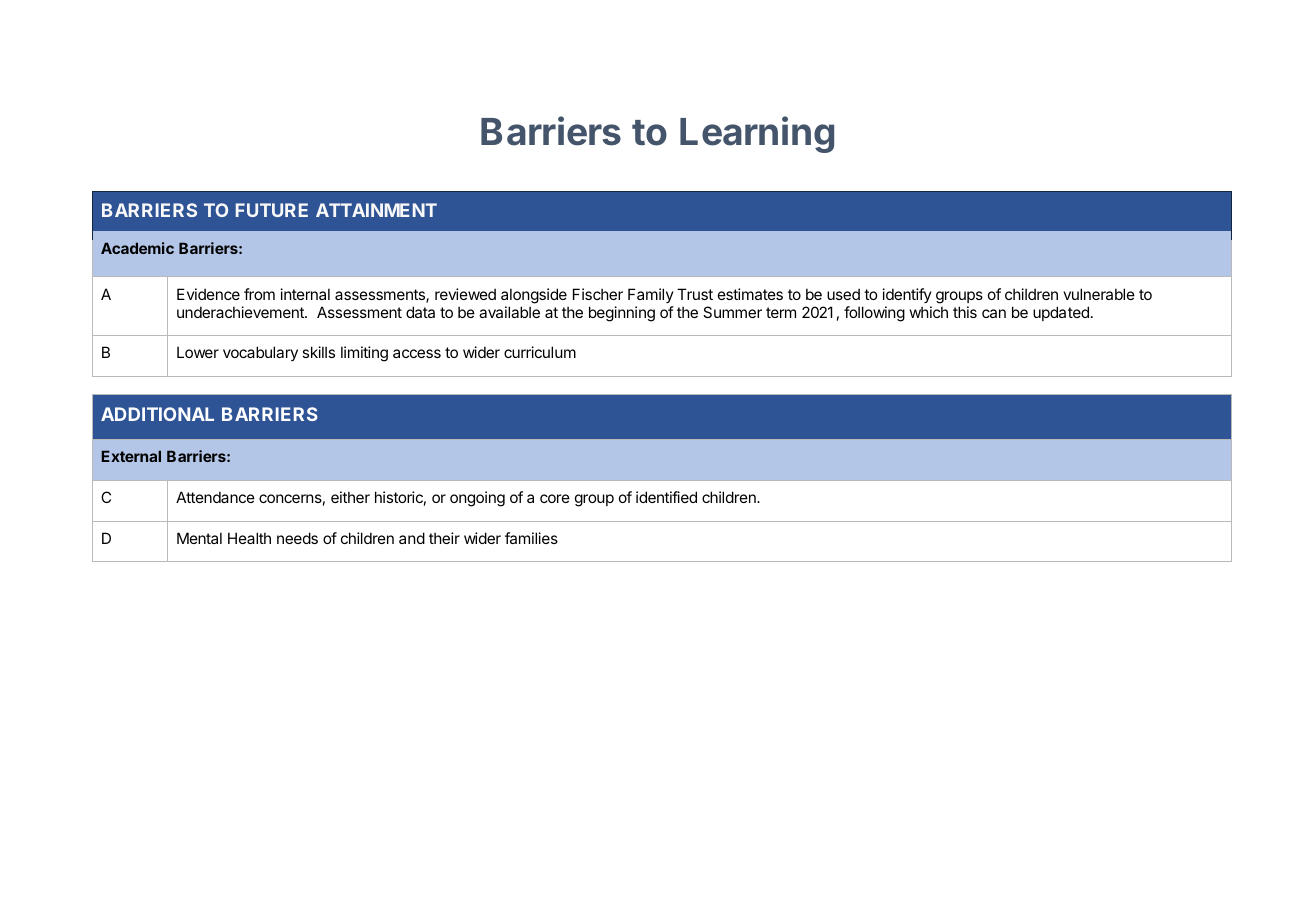 The image size is (1309, 924). What do you see at coordinates (272, 210) in the image?
I see `FUTURE` at bounding box center [272, 210].
